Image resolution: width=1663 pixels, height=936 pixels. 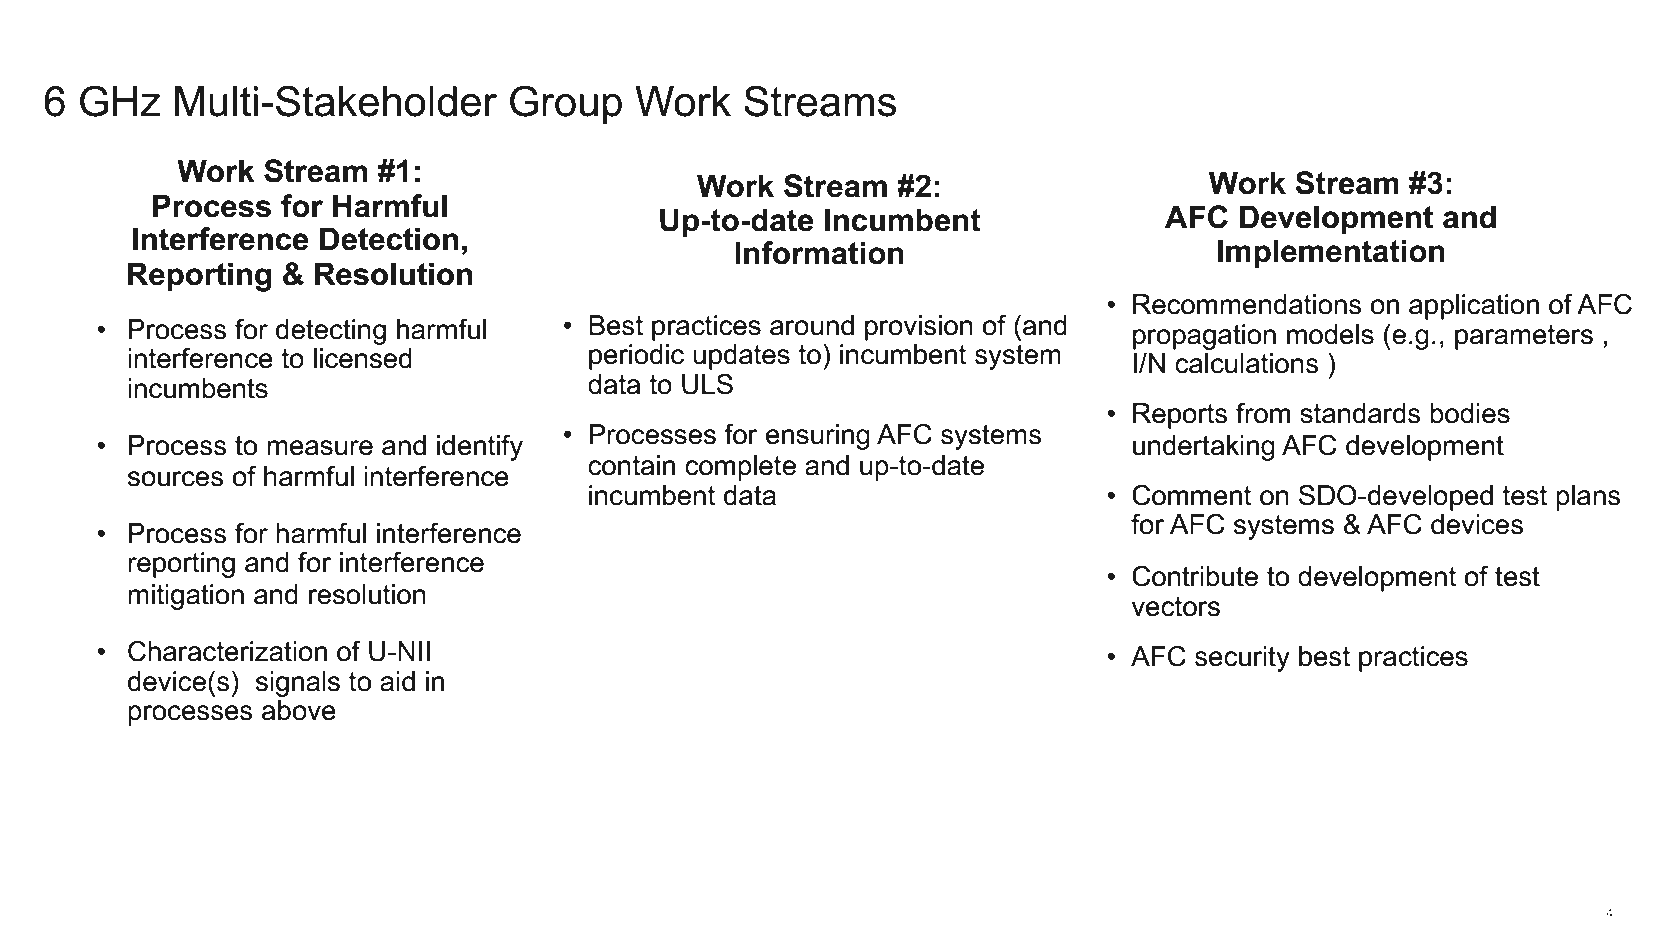 What do you see at coordinates (1474, 307) in the screenshot?
I see `application` at bounding box center [1474, 307].
